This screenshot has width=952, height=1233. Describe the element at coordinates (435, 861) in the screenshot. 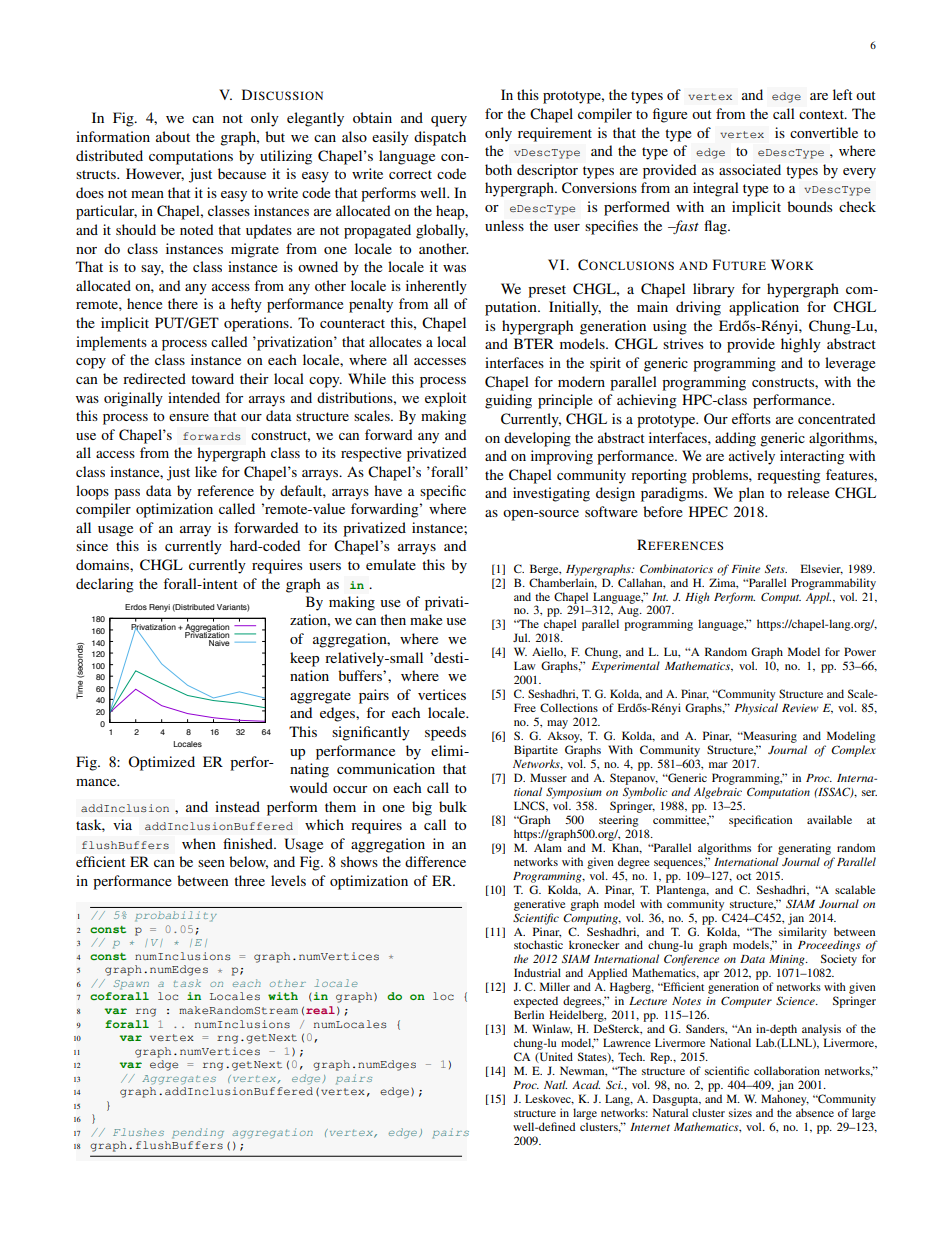

I see `difference` at that location.
